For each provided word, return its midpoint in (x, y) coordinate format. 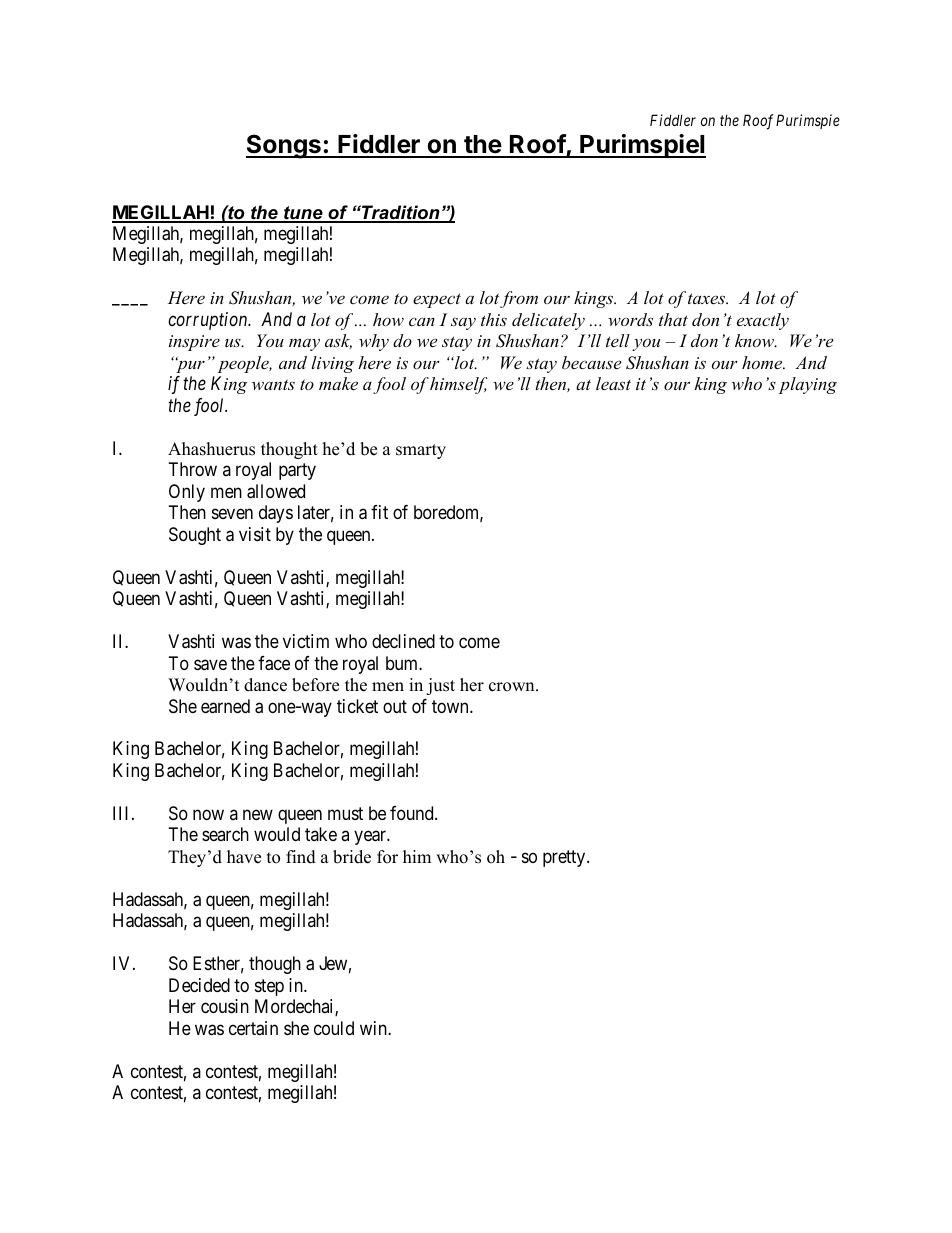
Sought (195, 536)
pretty (565, 858)
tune (303, 214)
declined (403, 641)
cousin (225, 1006)
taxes (708, 298)
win (374, 1028)
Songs (284, 146)
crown (513, 687)
